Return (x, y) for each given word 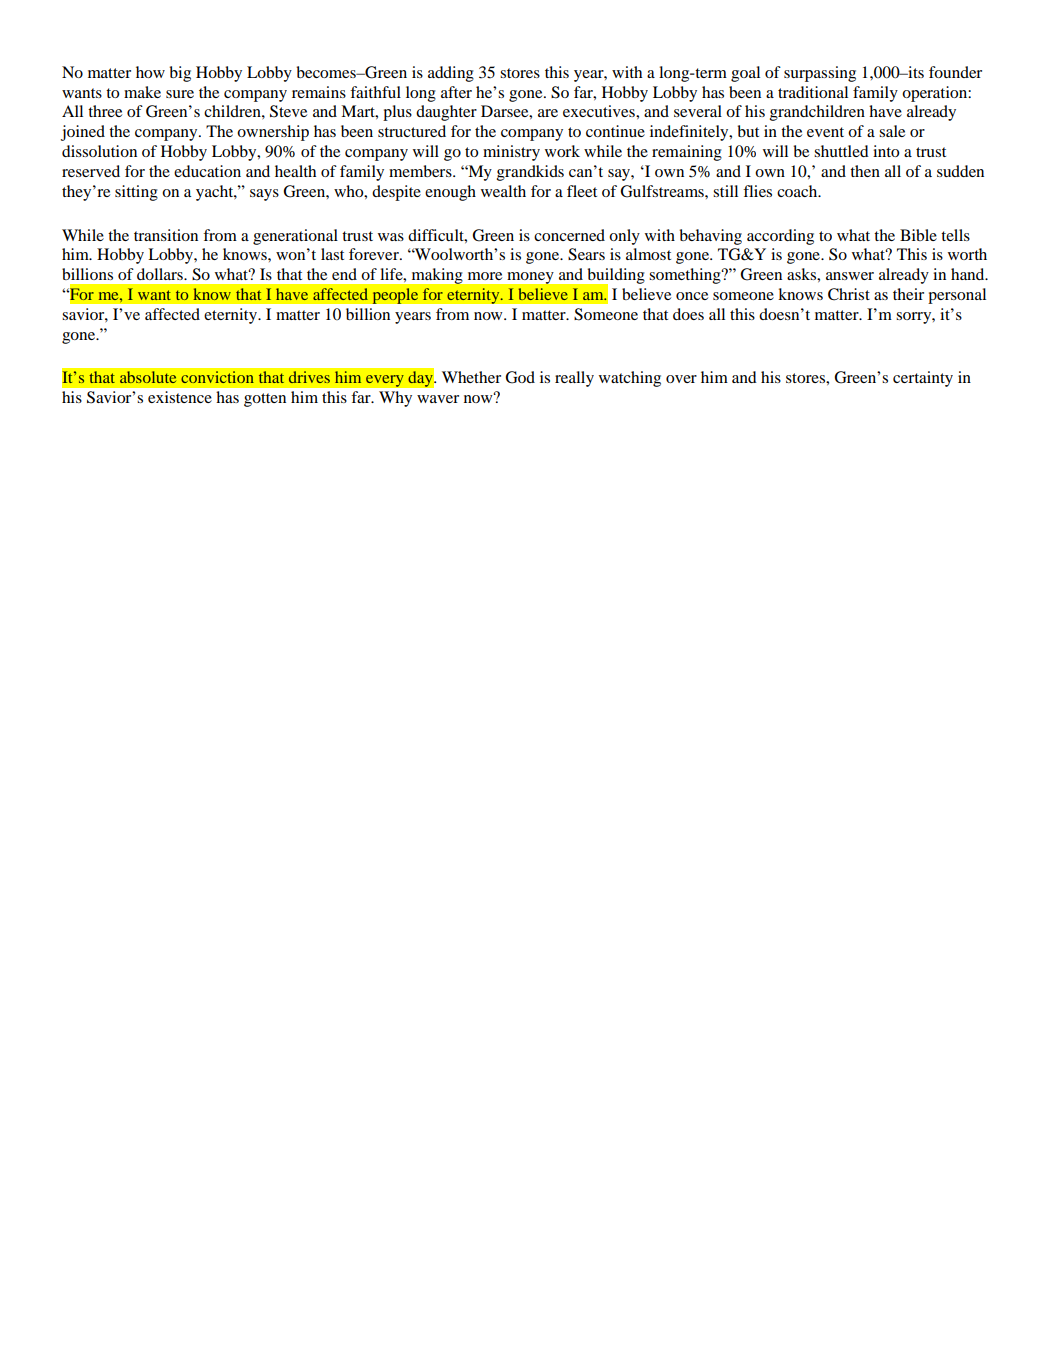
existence (180, 397)
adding (451, 74)
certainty (923, 379)
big (180, 74)
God (520, 377)
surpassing (820, 74)
